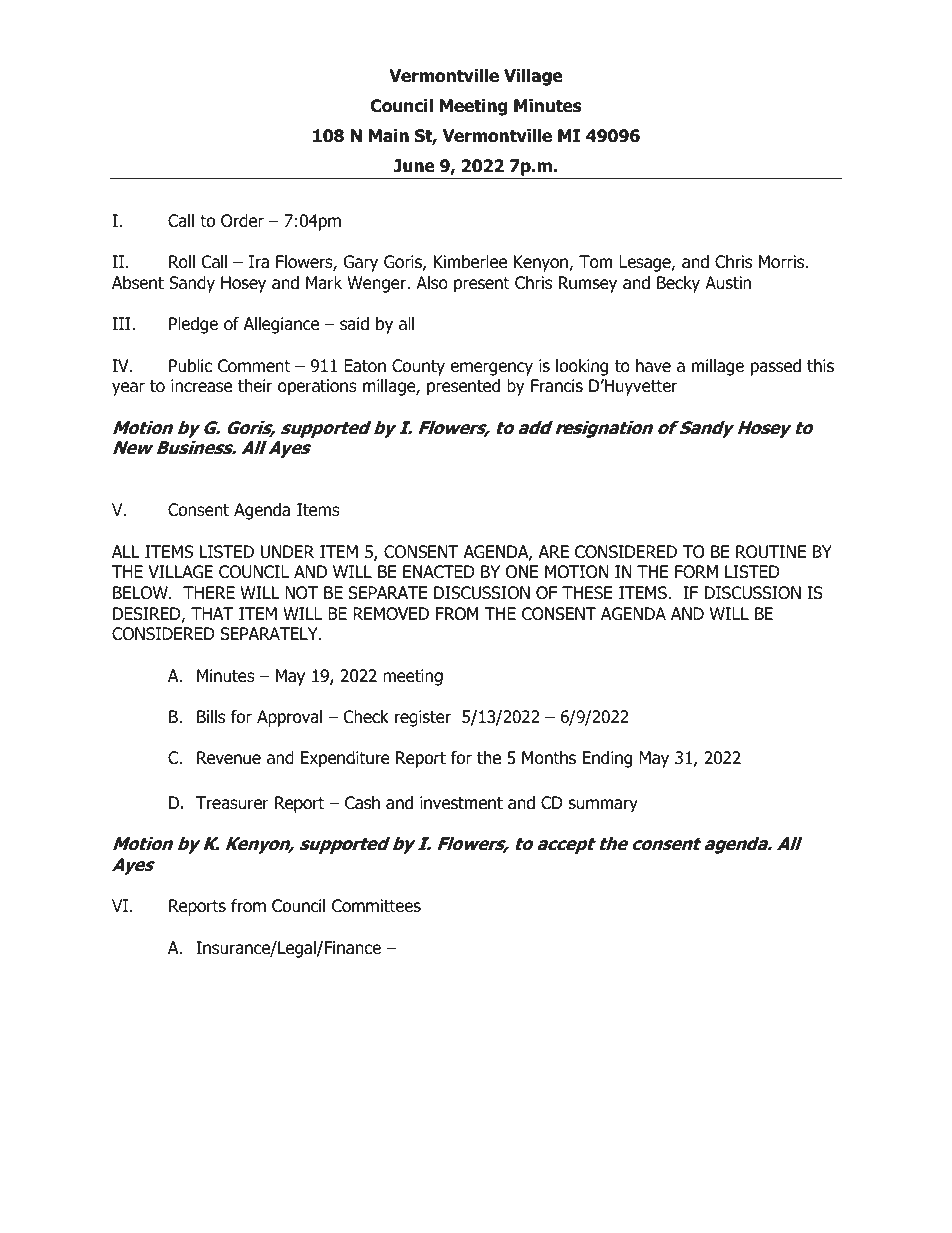 This image has width=952, height=1233. What do you see at coordinates (776, 367) in the image?
I see `passed` at bounding box center [776, 367].
